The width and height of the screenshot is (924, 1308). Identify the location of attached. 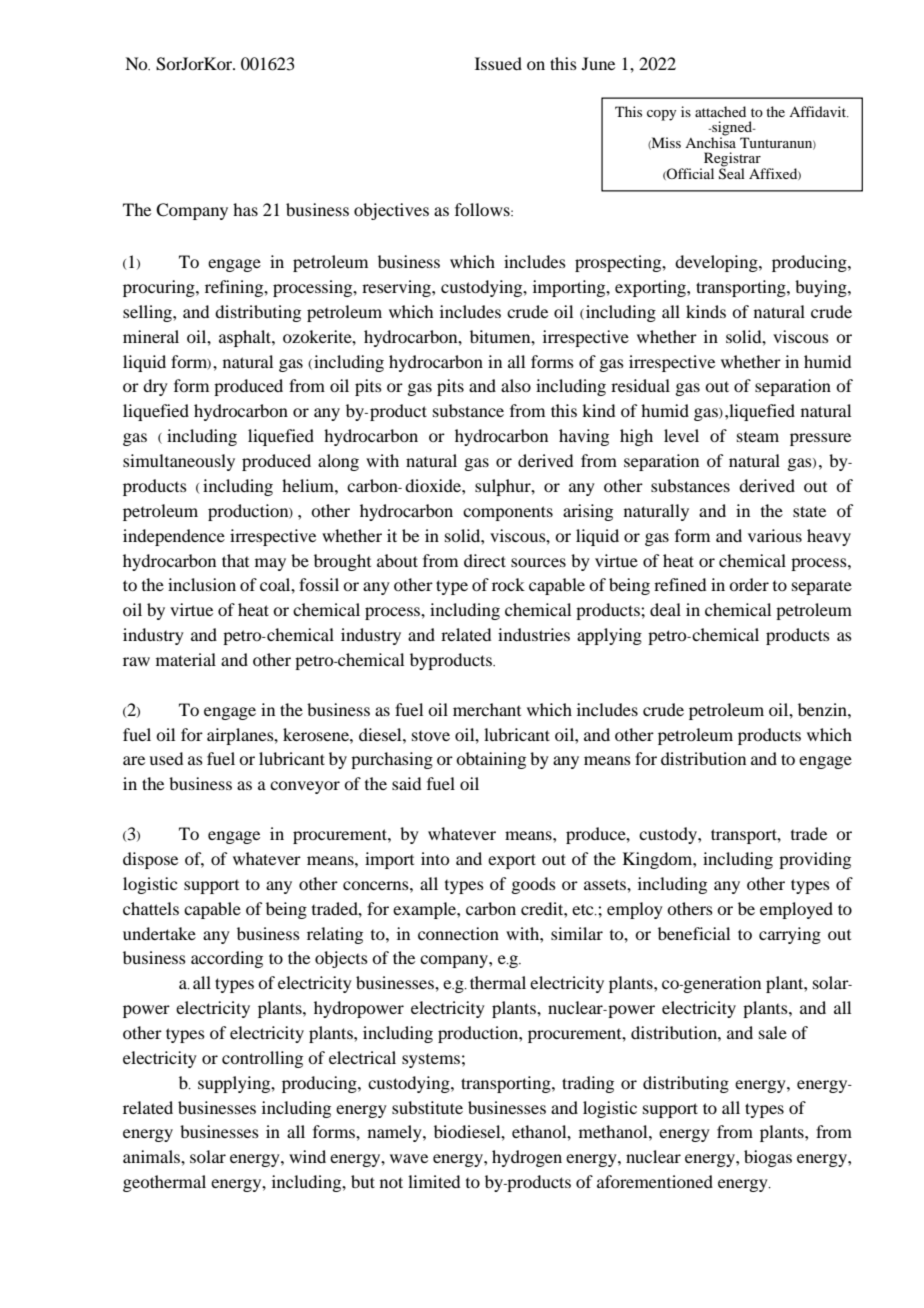
(720, 111).
